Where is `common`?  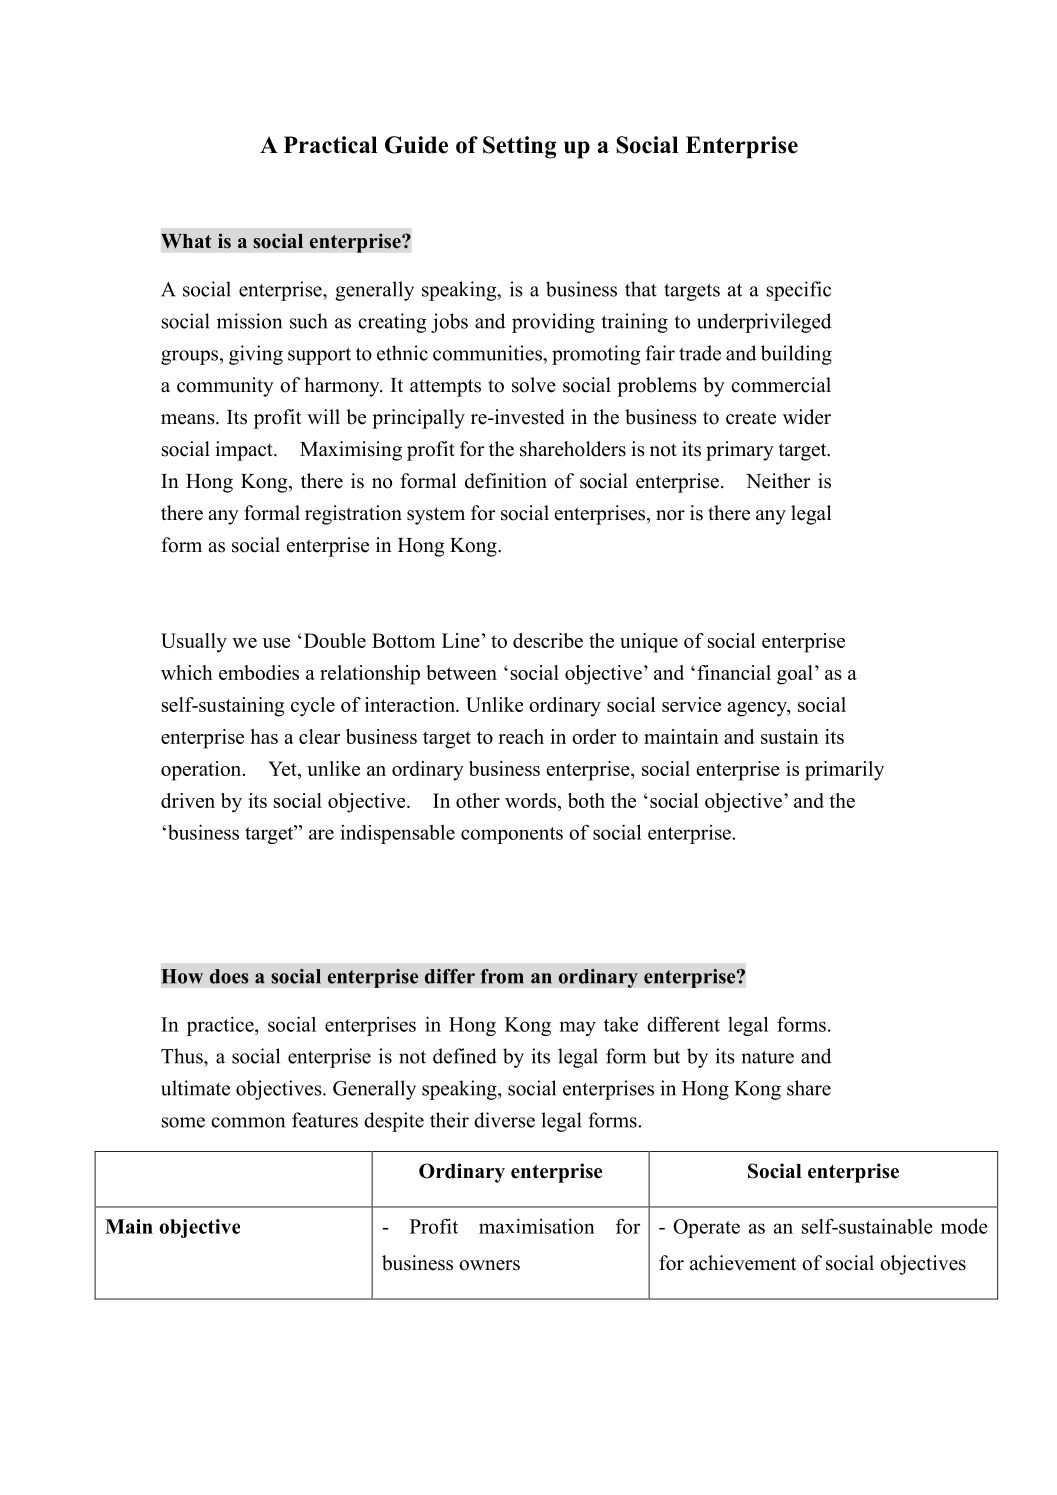
common is located at coordinates (248, 1122).
